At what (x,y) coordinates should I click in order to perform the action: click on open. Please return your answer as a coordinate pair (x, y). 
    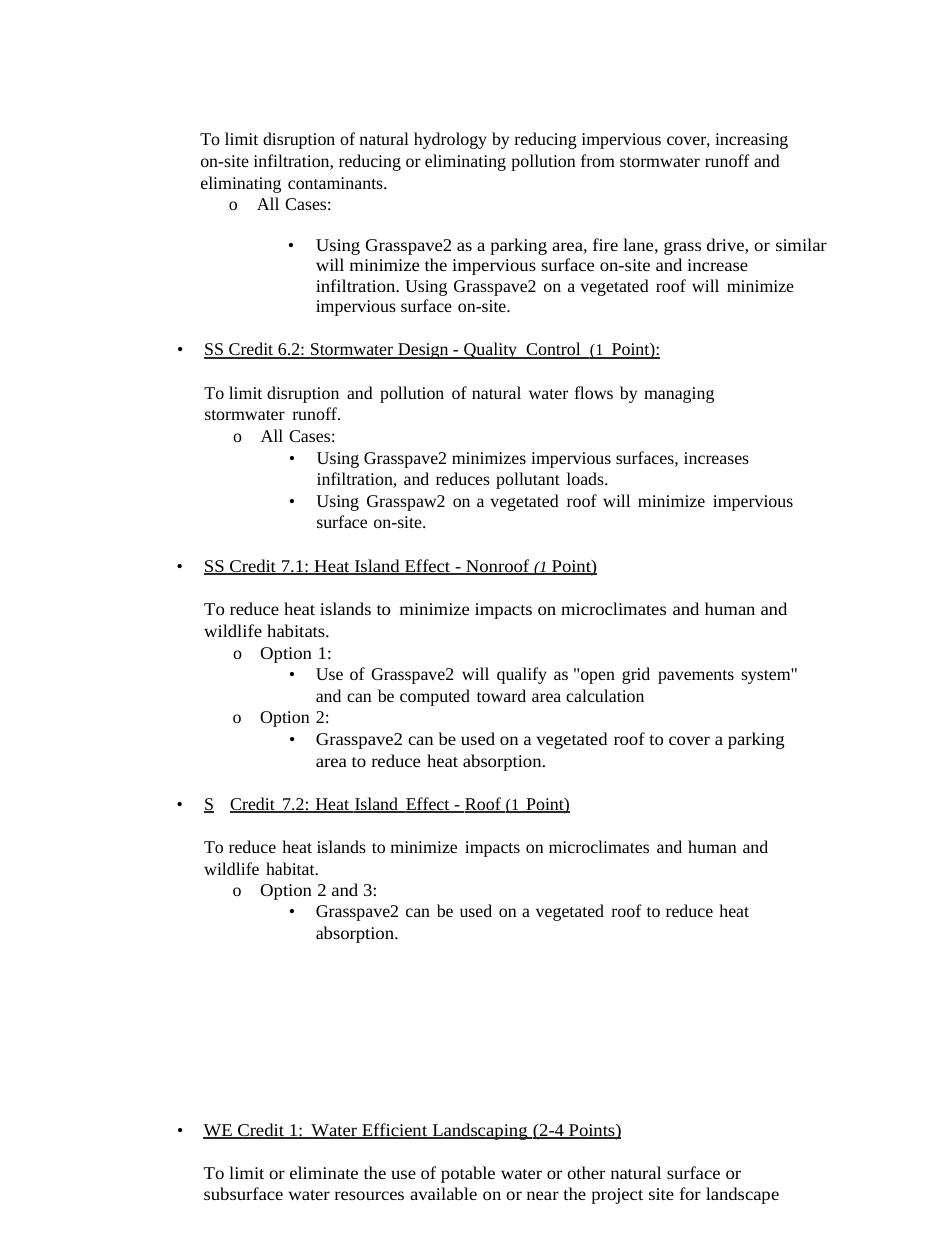
    Looking at the image, I should click on (598, 677).
